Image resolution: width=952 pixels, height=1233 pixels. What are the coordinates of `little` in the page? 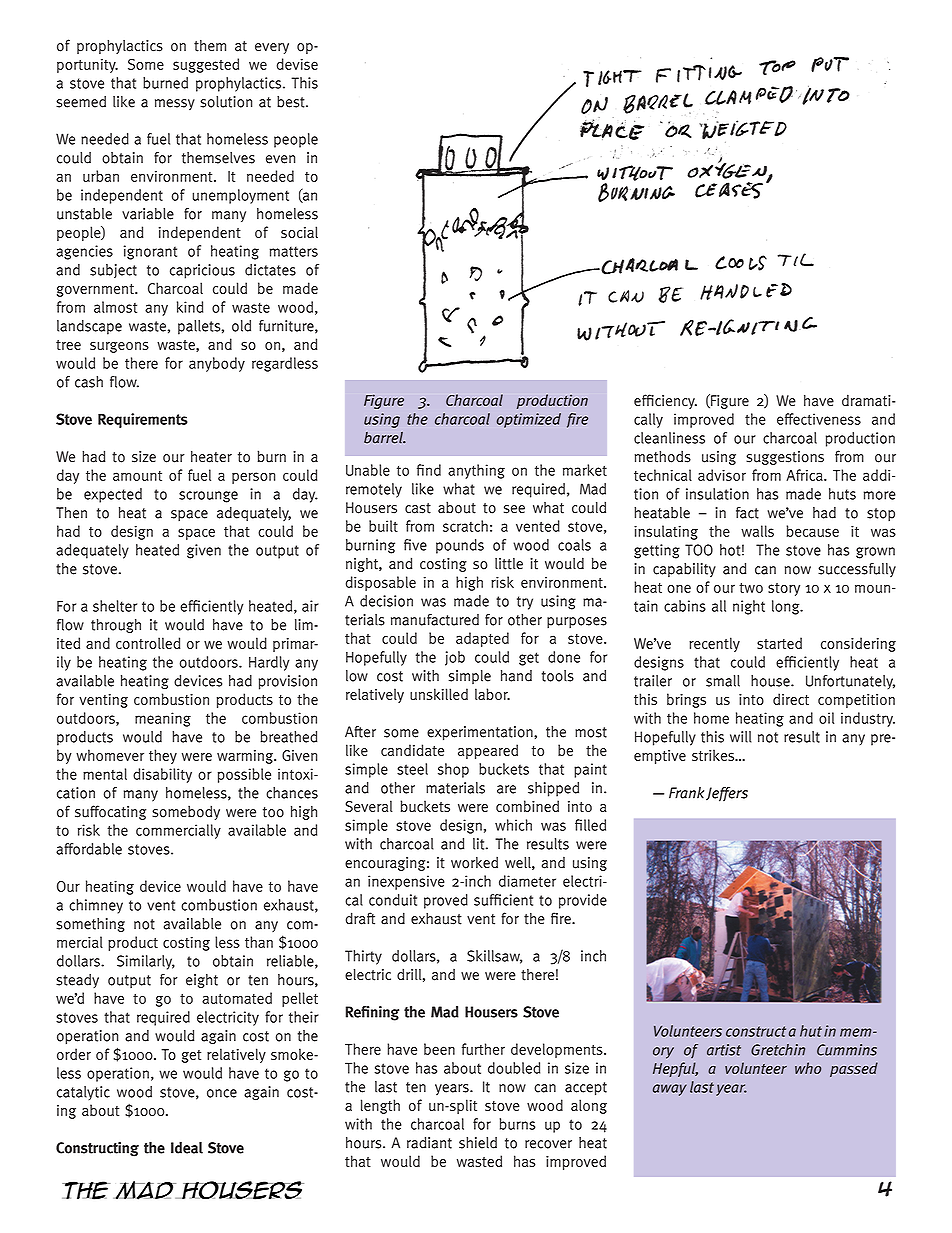 It's located at (509, 564).
